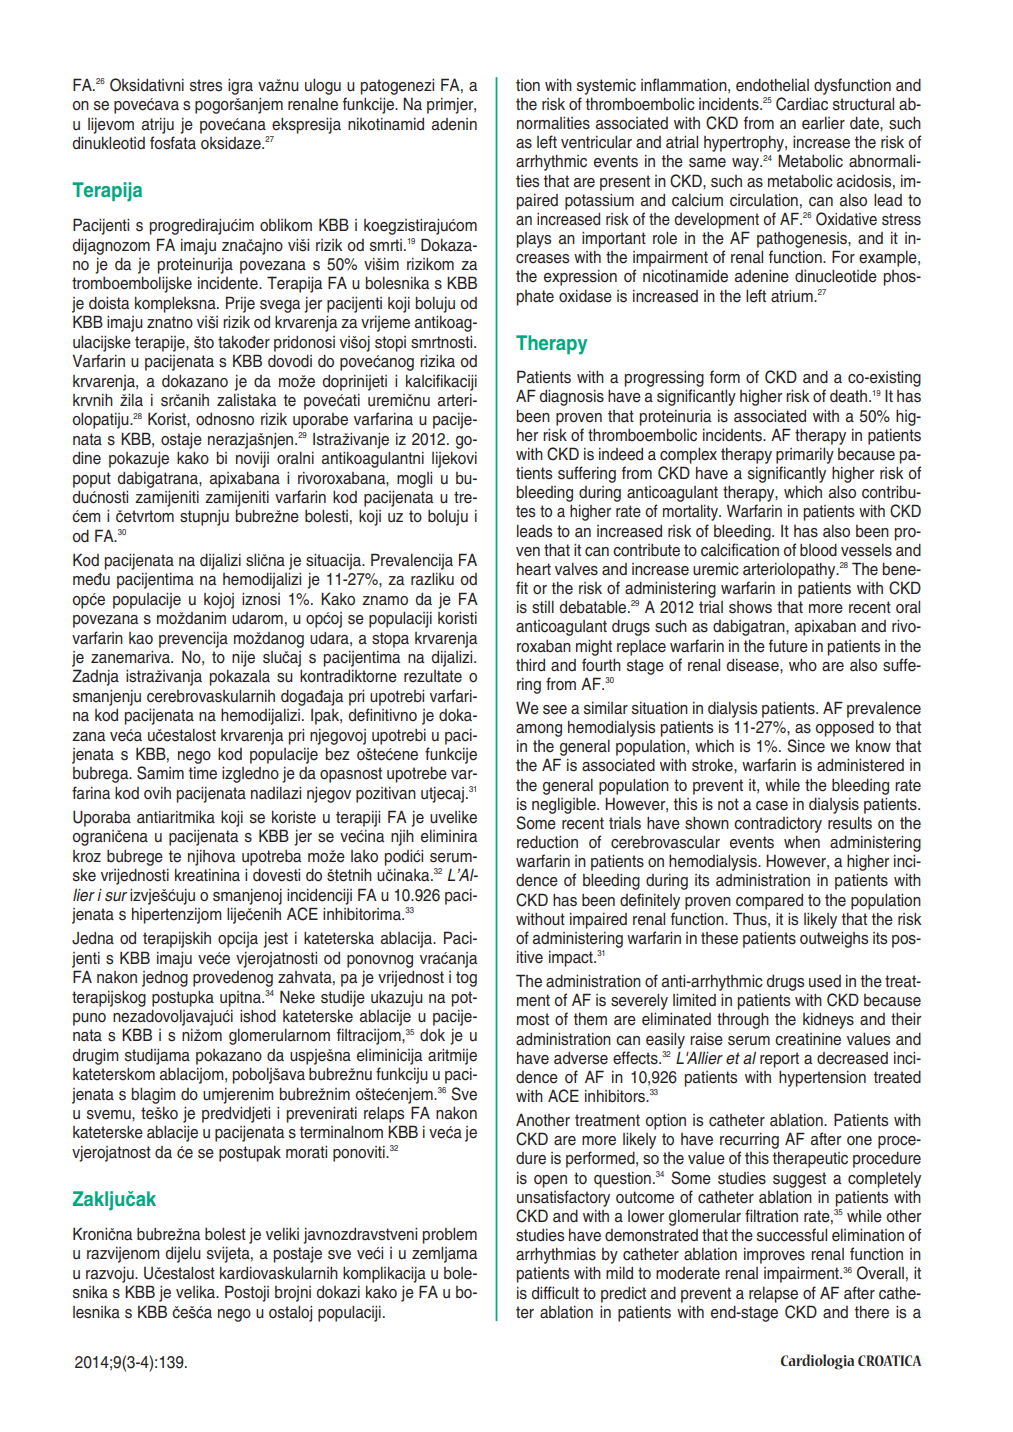 The height and width of the document is (1432, 1013). What do you see at coordinates (818, 550) in the document?
I see `blood` at bounding box center [818, 550].
